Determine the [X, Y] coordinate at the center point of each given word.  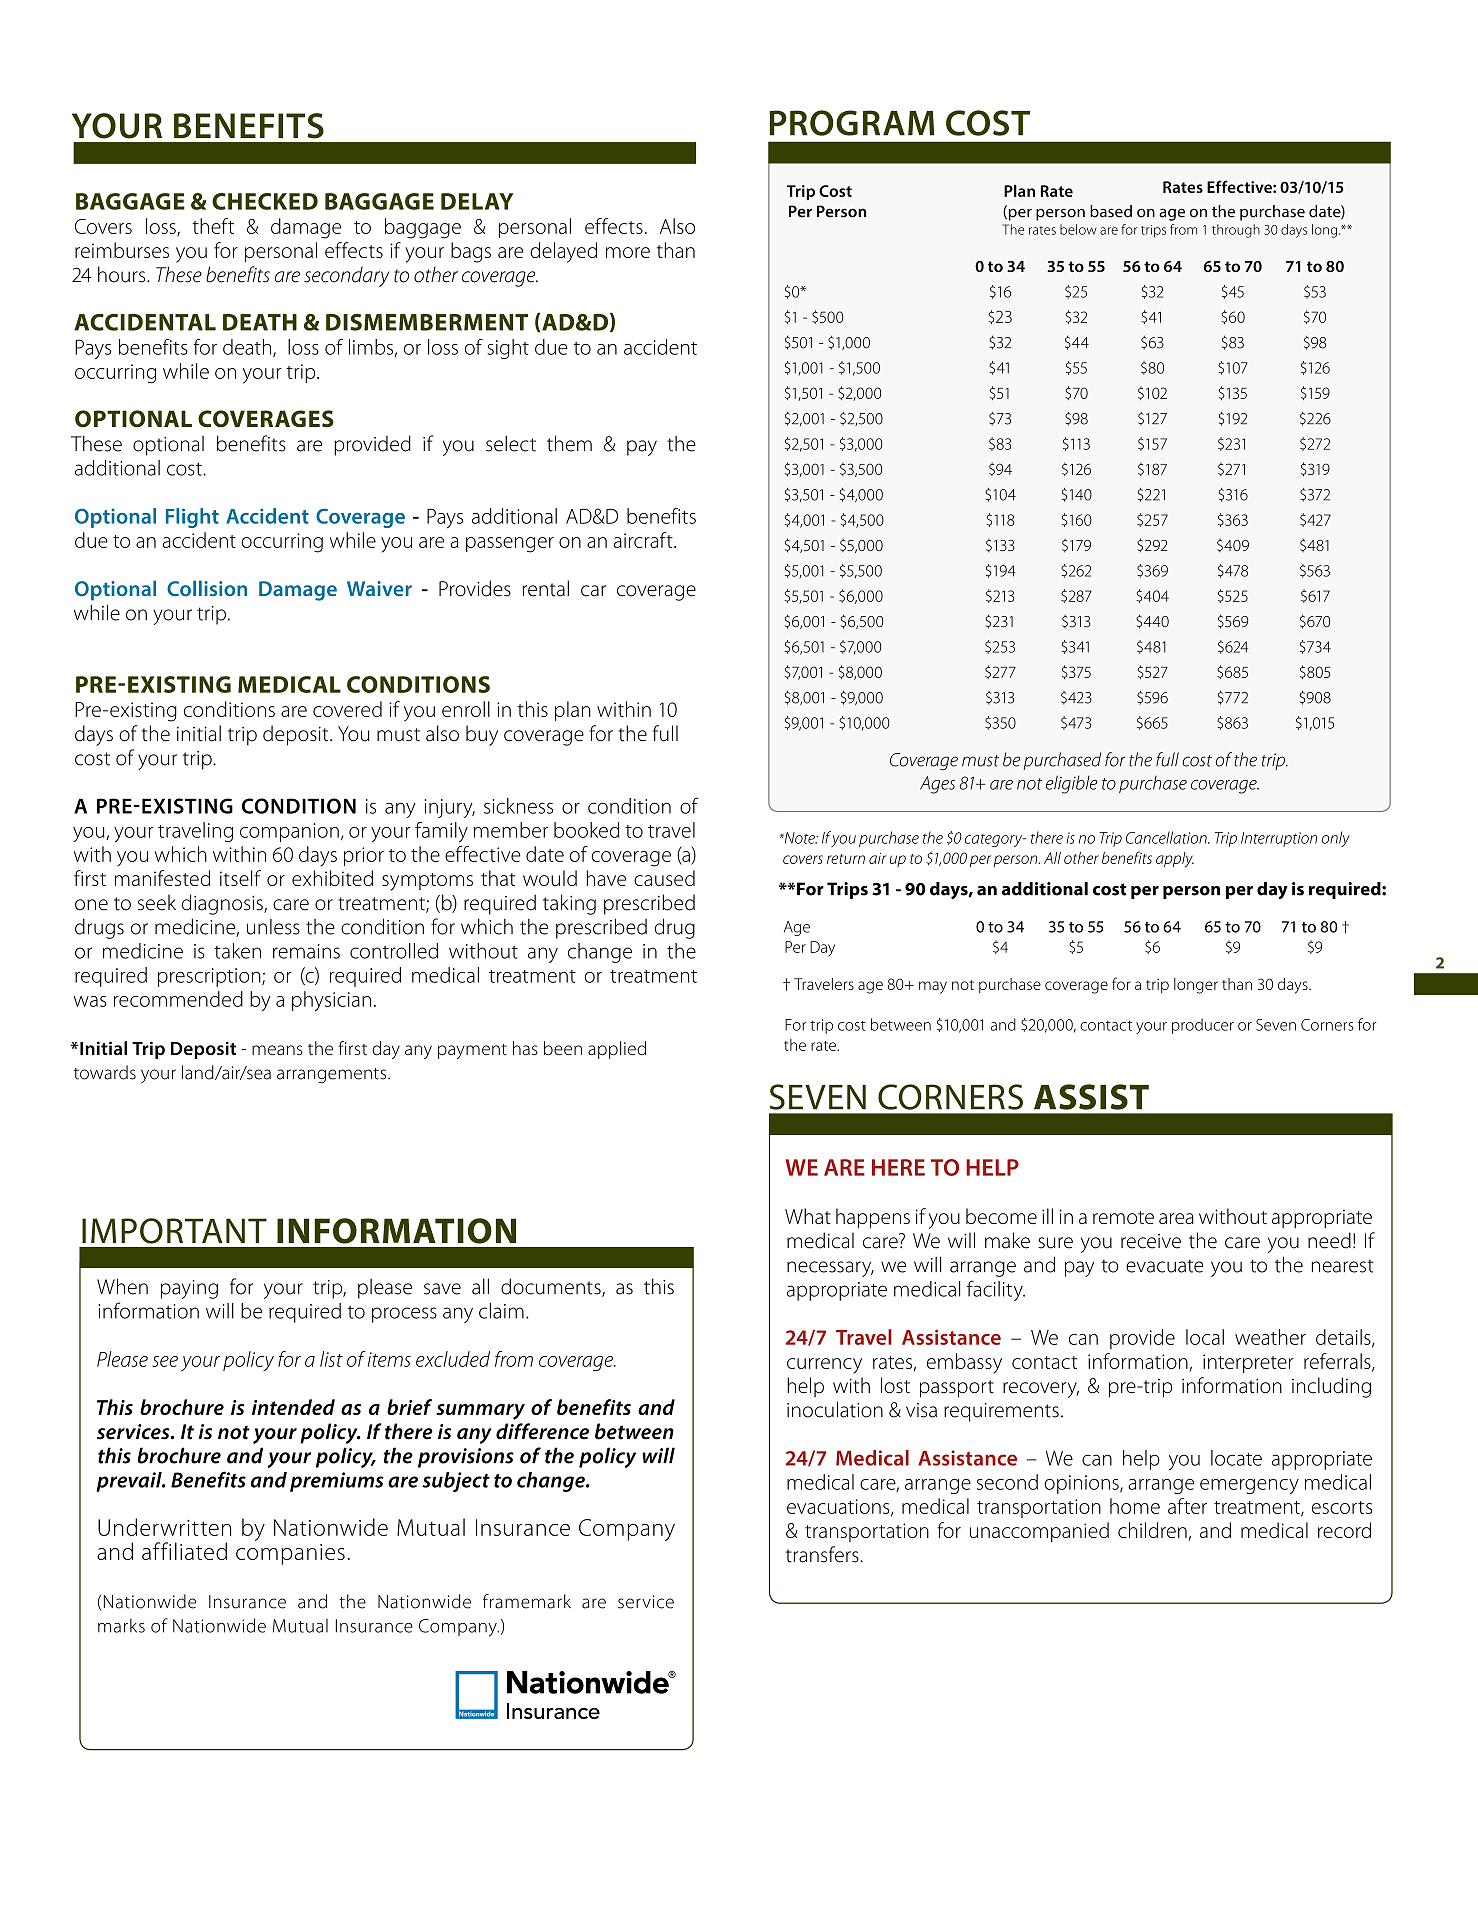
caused [664, 878]
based [1111, 211]
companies [290, 1554]
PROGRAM [852, 123]
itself [240, 878]
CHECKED [265, 201]
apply [1175, 860]
